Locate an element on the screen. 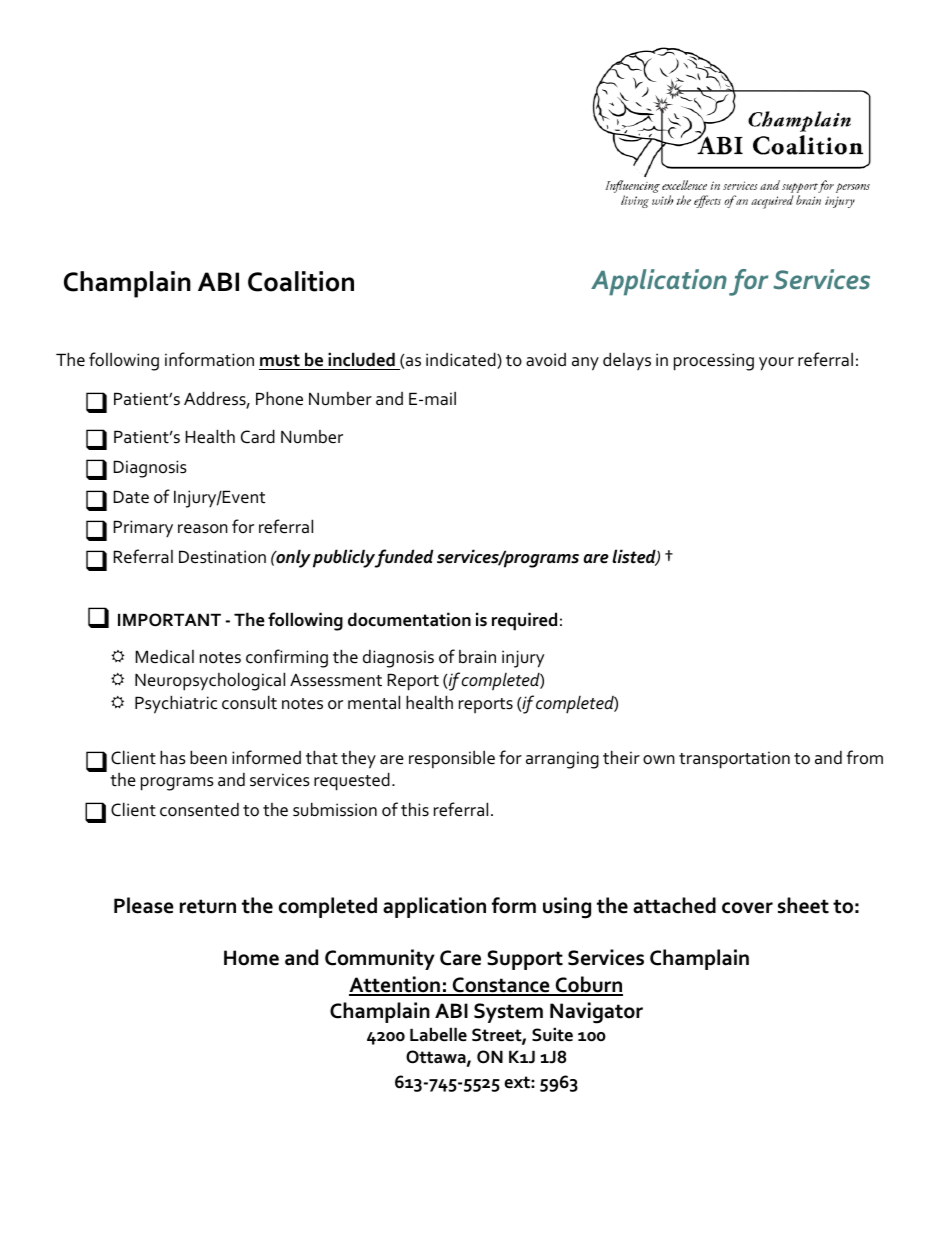 The image size is (952, 1233). Home is located at coordinates (251, 958).
